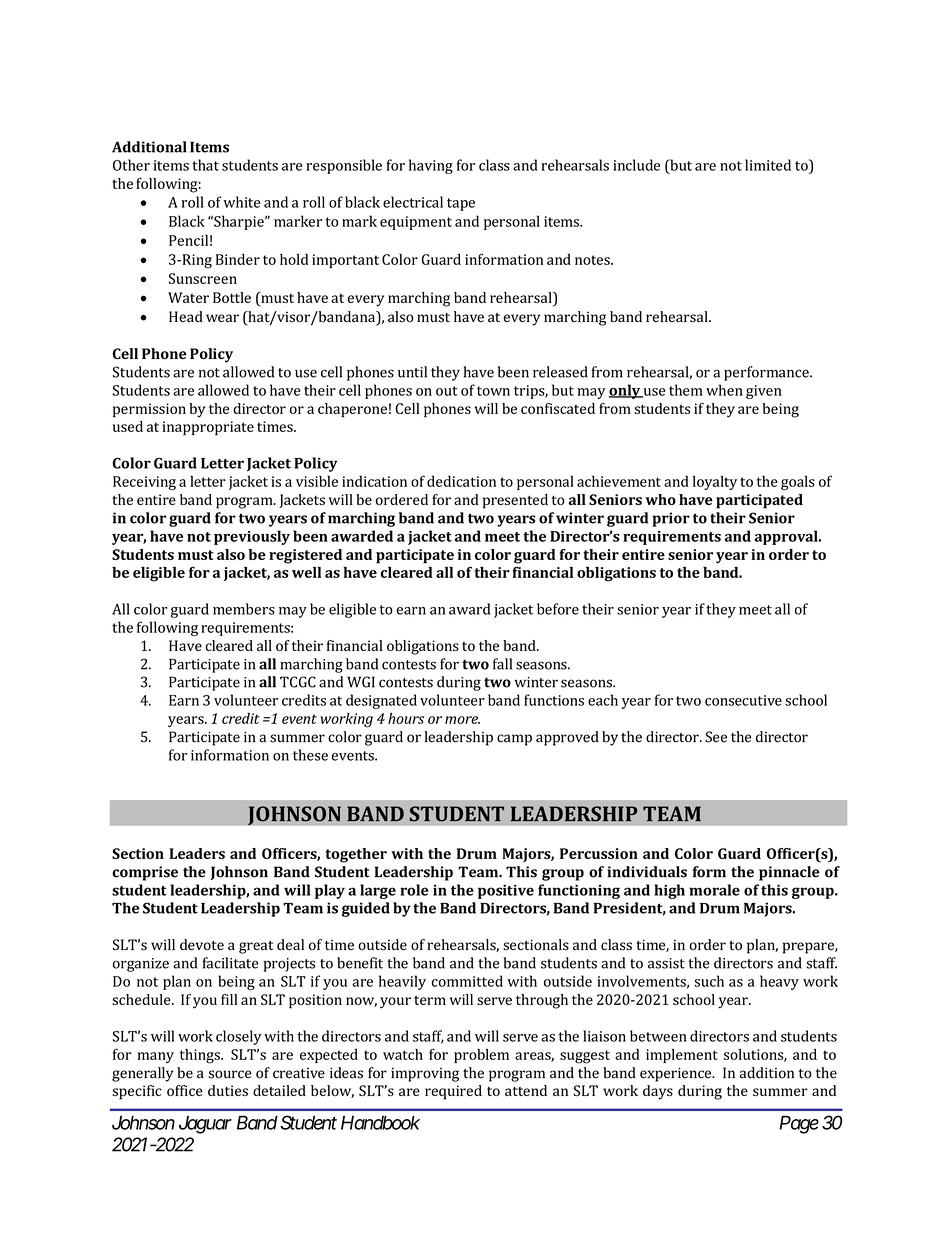 The width and height of the image is (952, 1233). I want to click on white, so click(241, 202).
